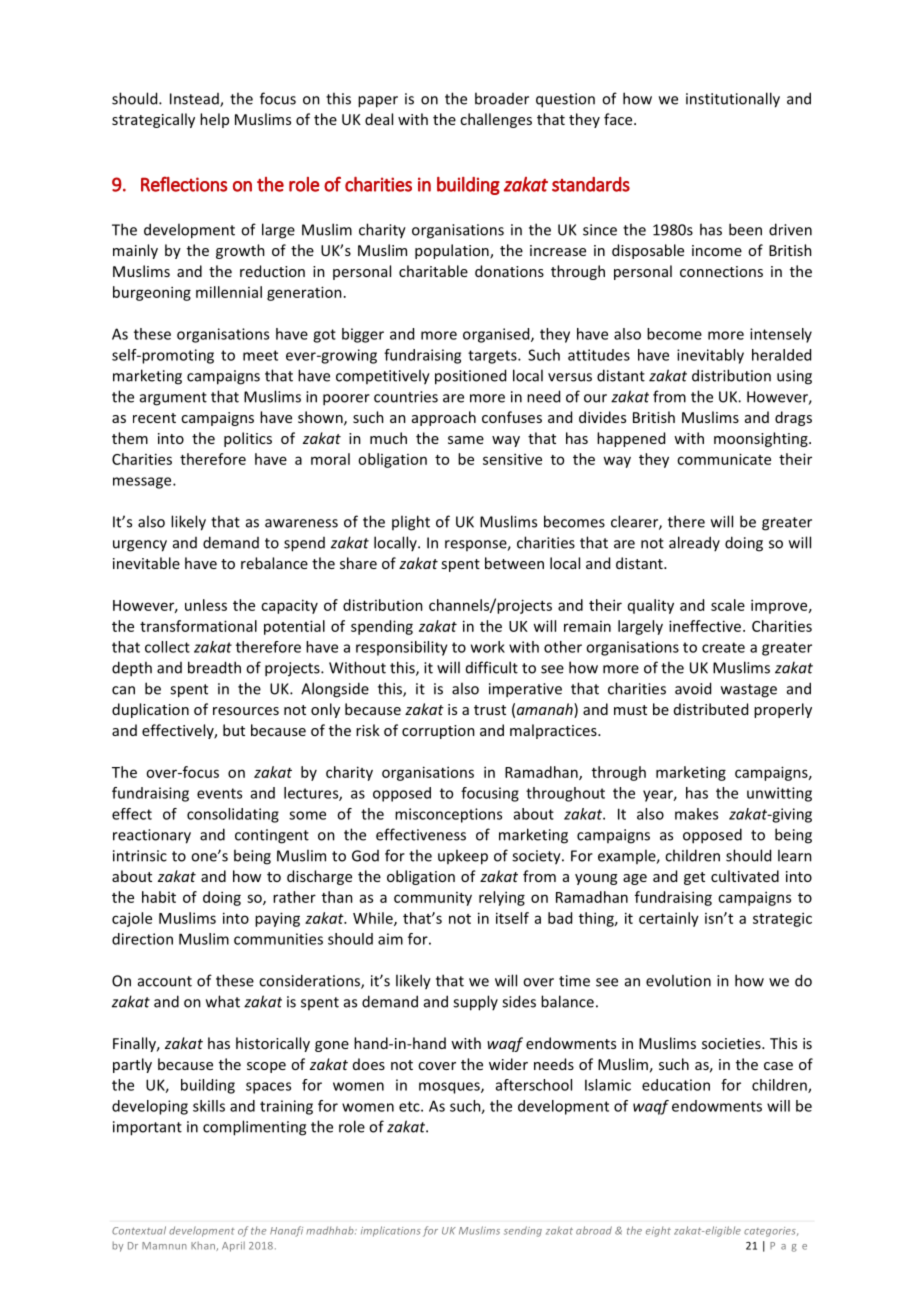 Image resolution: width=924 pixels, height=1308 pixels. What do you see at coordinates (433, 899) in the image?
I see `community` at bounding box center [433, 899].
